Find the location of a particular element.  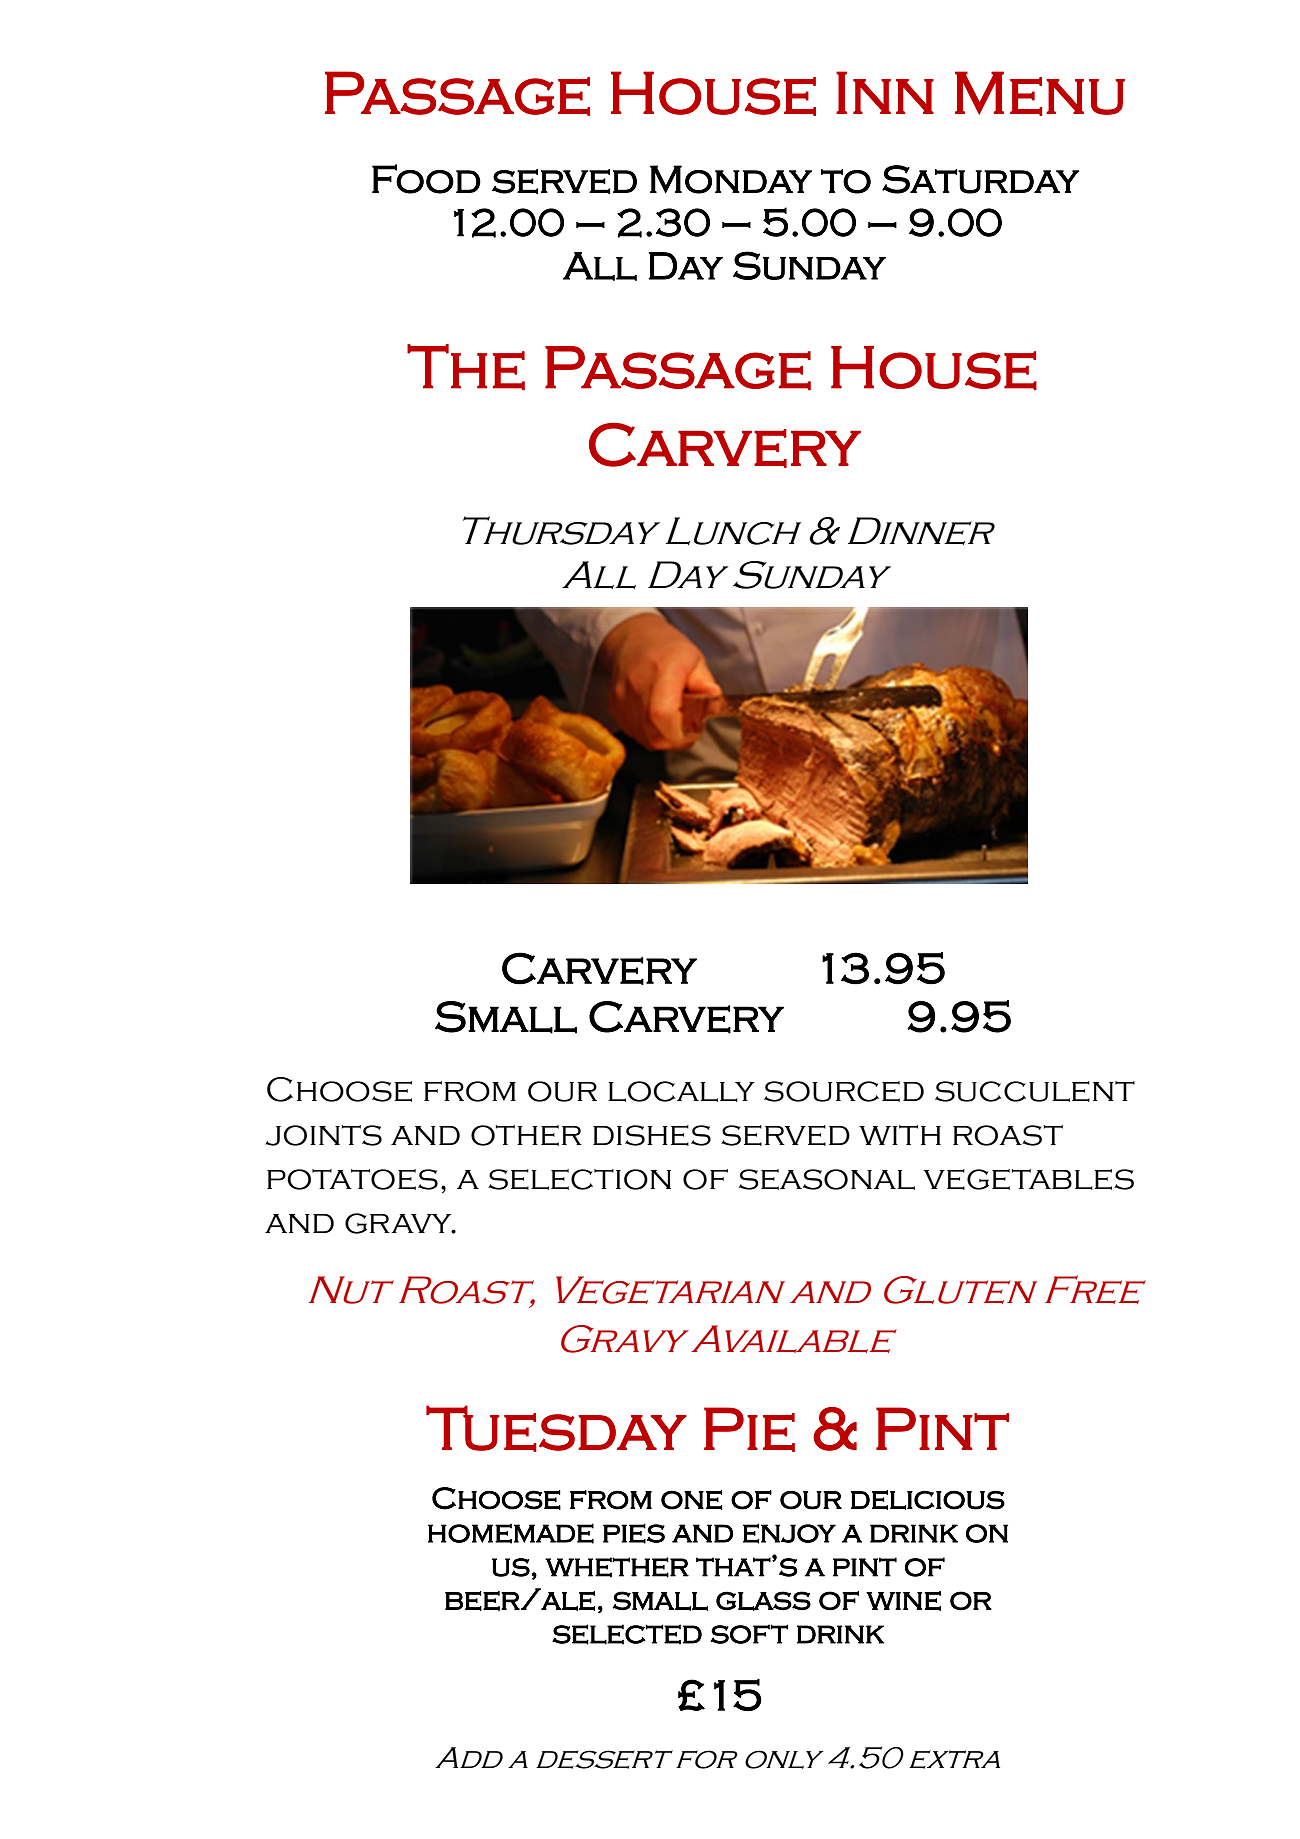

Monday is located at coordinates (731, 179).
